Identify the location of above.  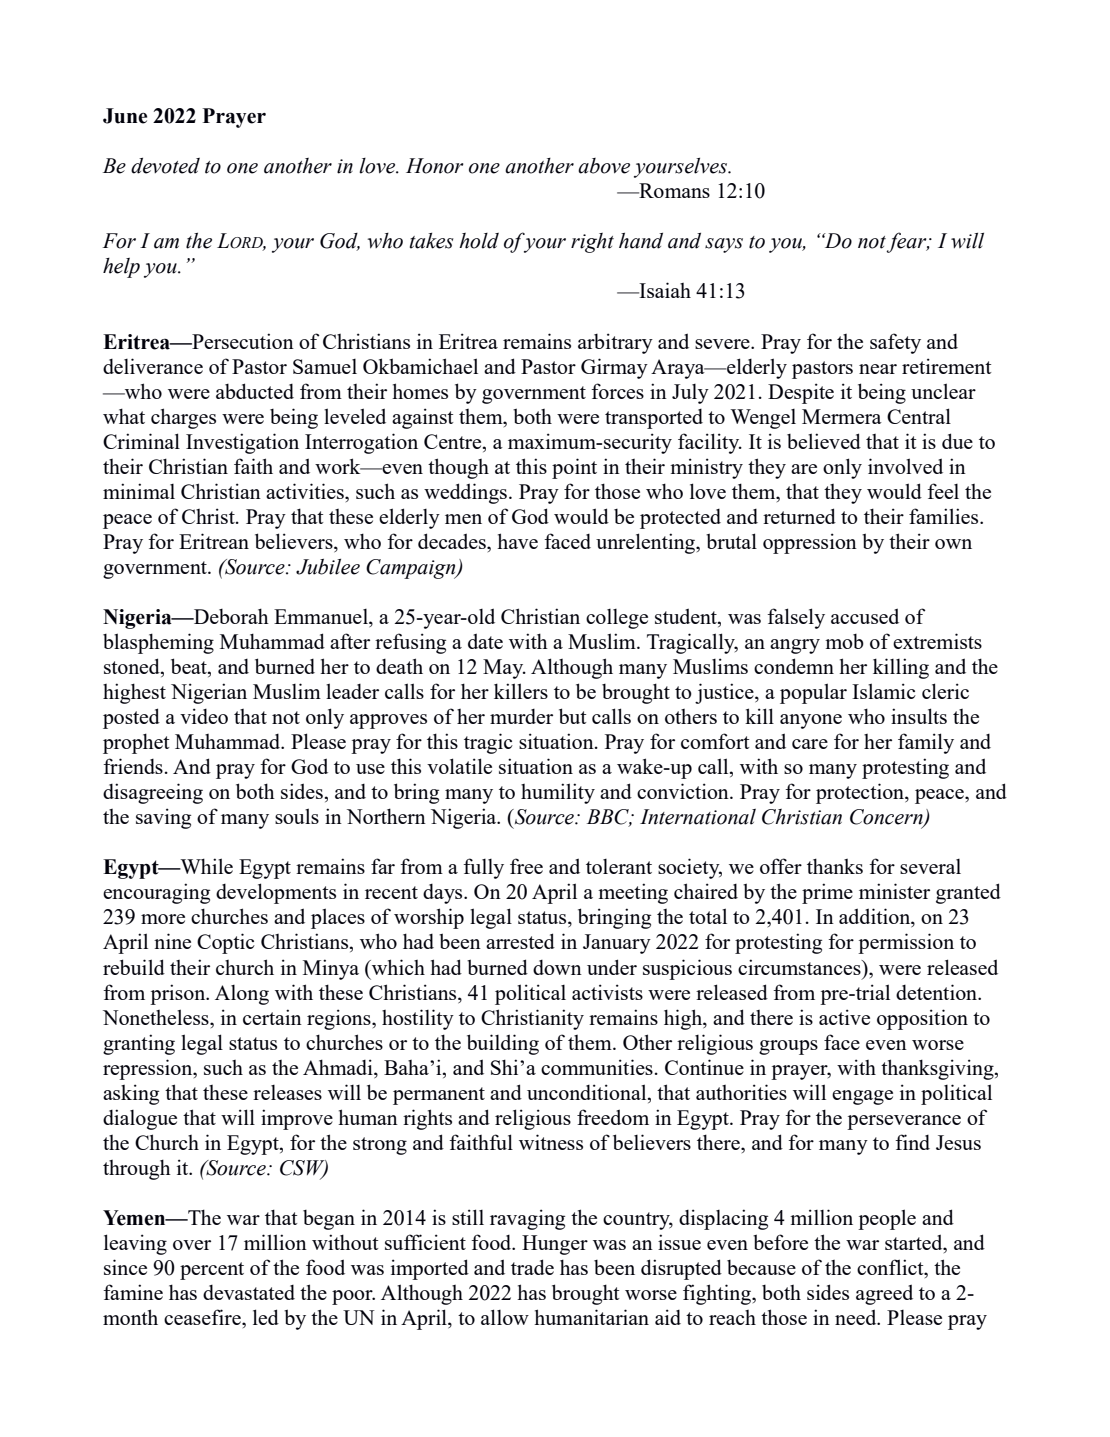
(604, 166).
